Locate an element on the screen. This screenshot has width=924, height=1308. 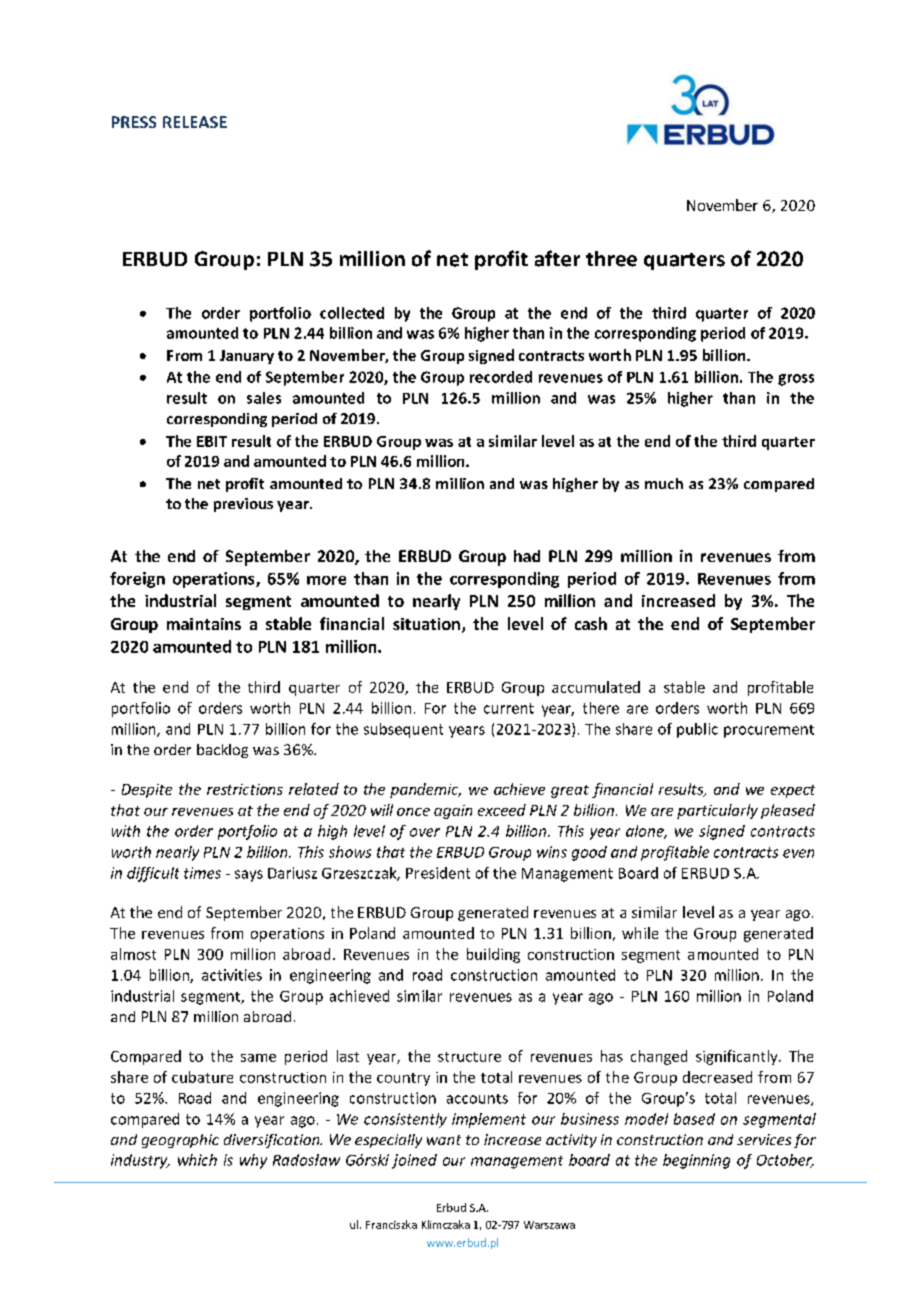
after is located at coordinates (557, 258).
